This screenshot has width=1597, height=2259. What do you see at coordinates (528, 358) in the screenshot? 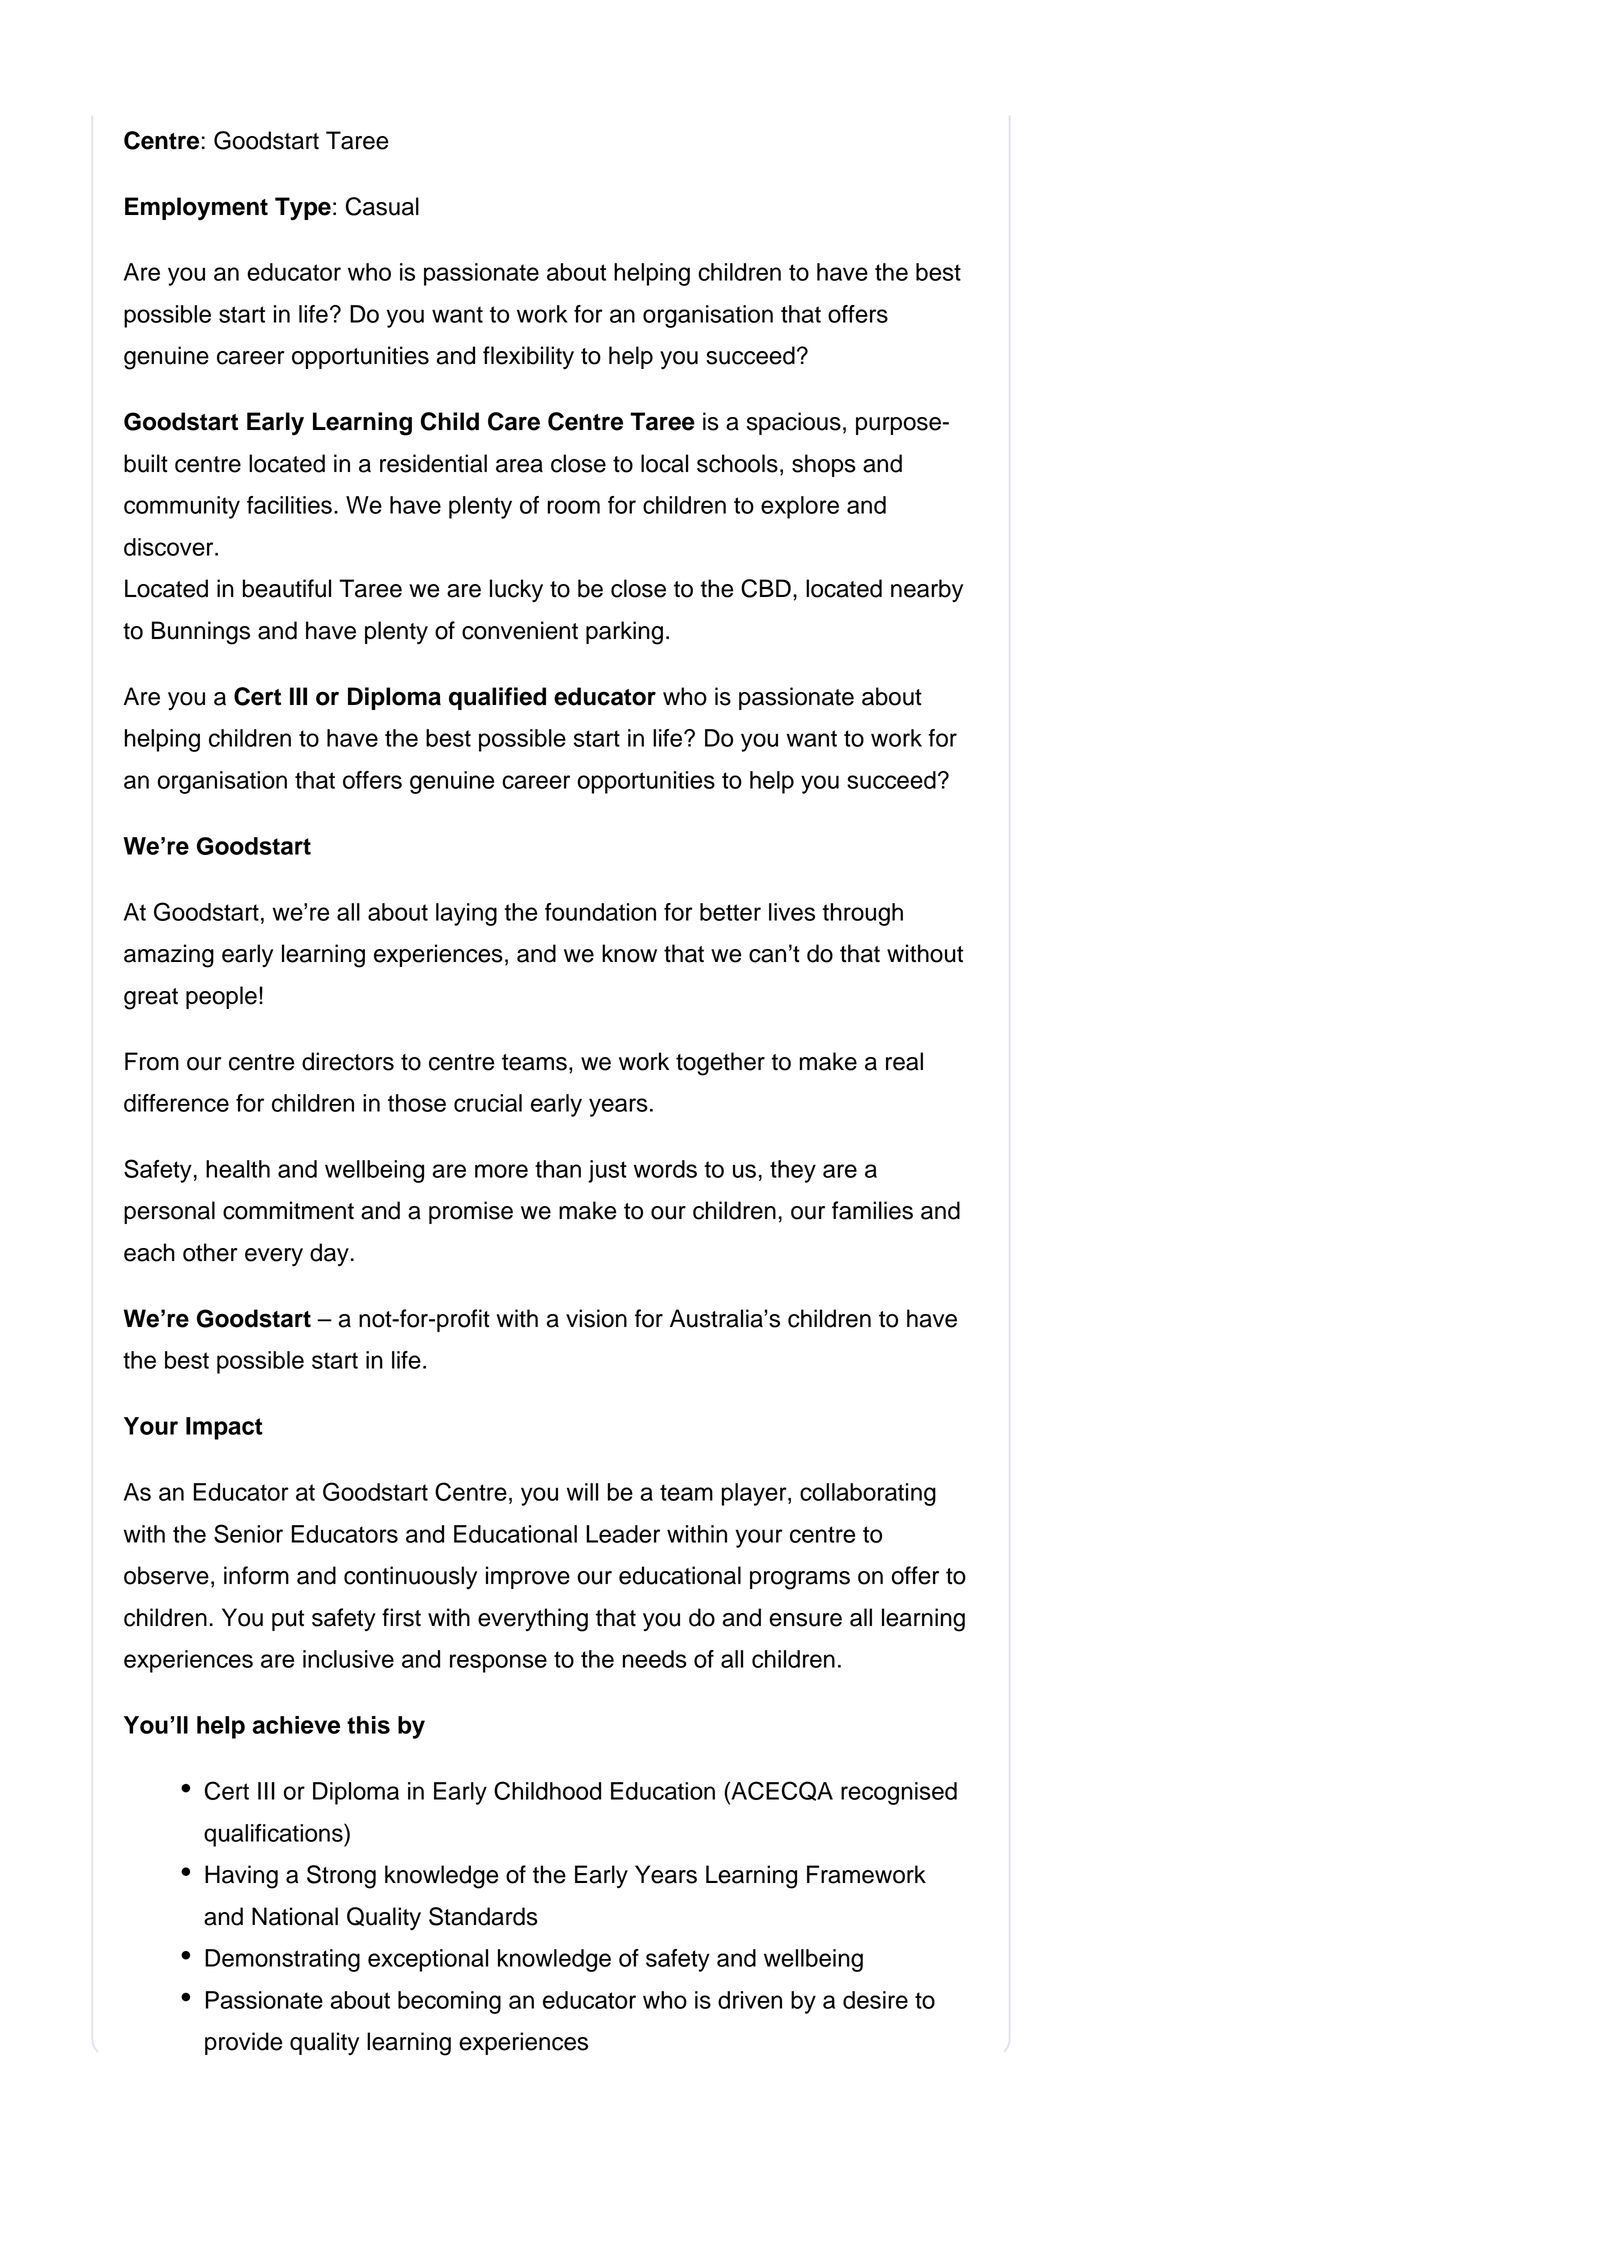
I see `flexibility` at bounding box center [528, 358].
